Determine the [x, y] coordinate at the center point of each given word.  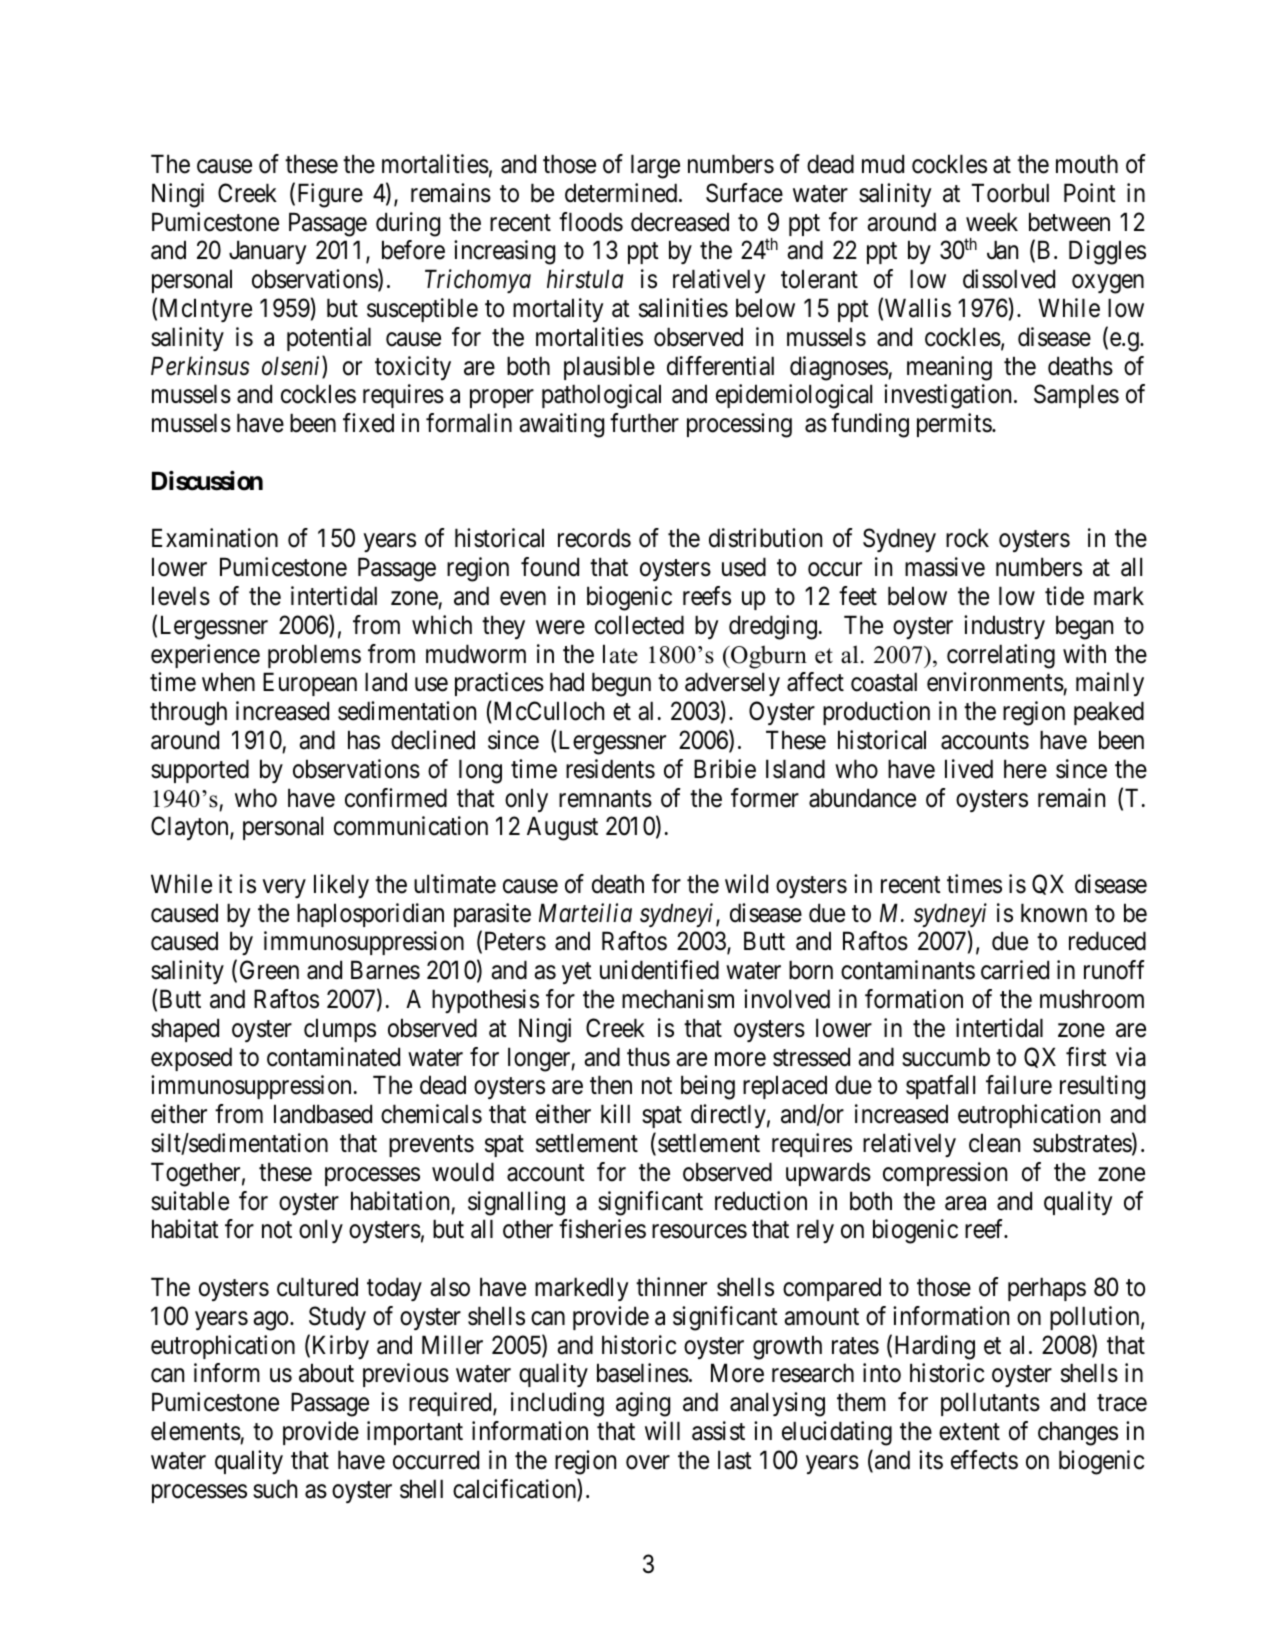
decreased [680, 222]
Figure [330, 195]
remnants [605, 799]
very [284, 888]
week [992, 222]
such [275, 1489]
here [1025, 769]
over [648, 1462]
